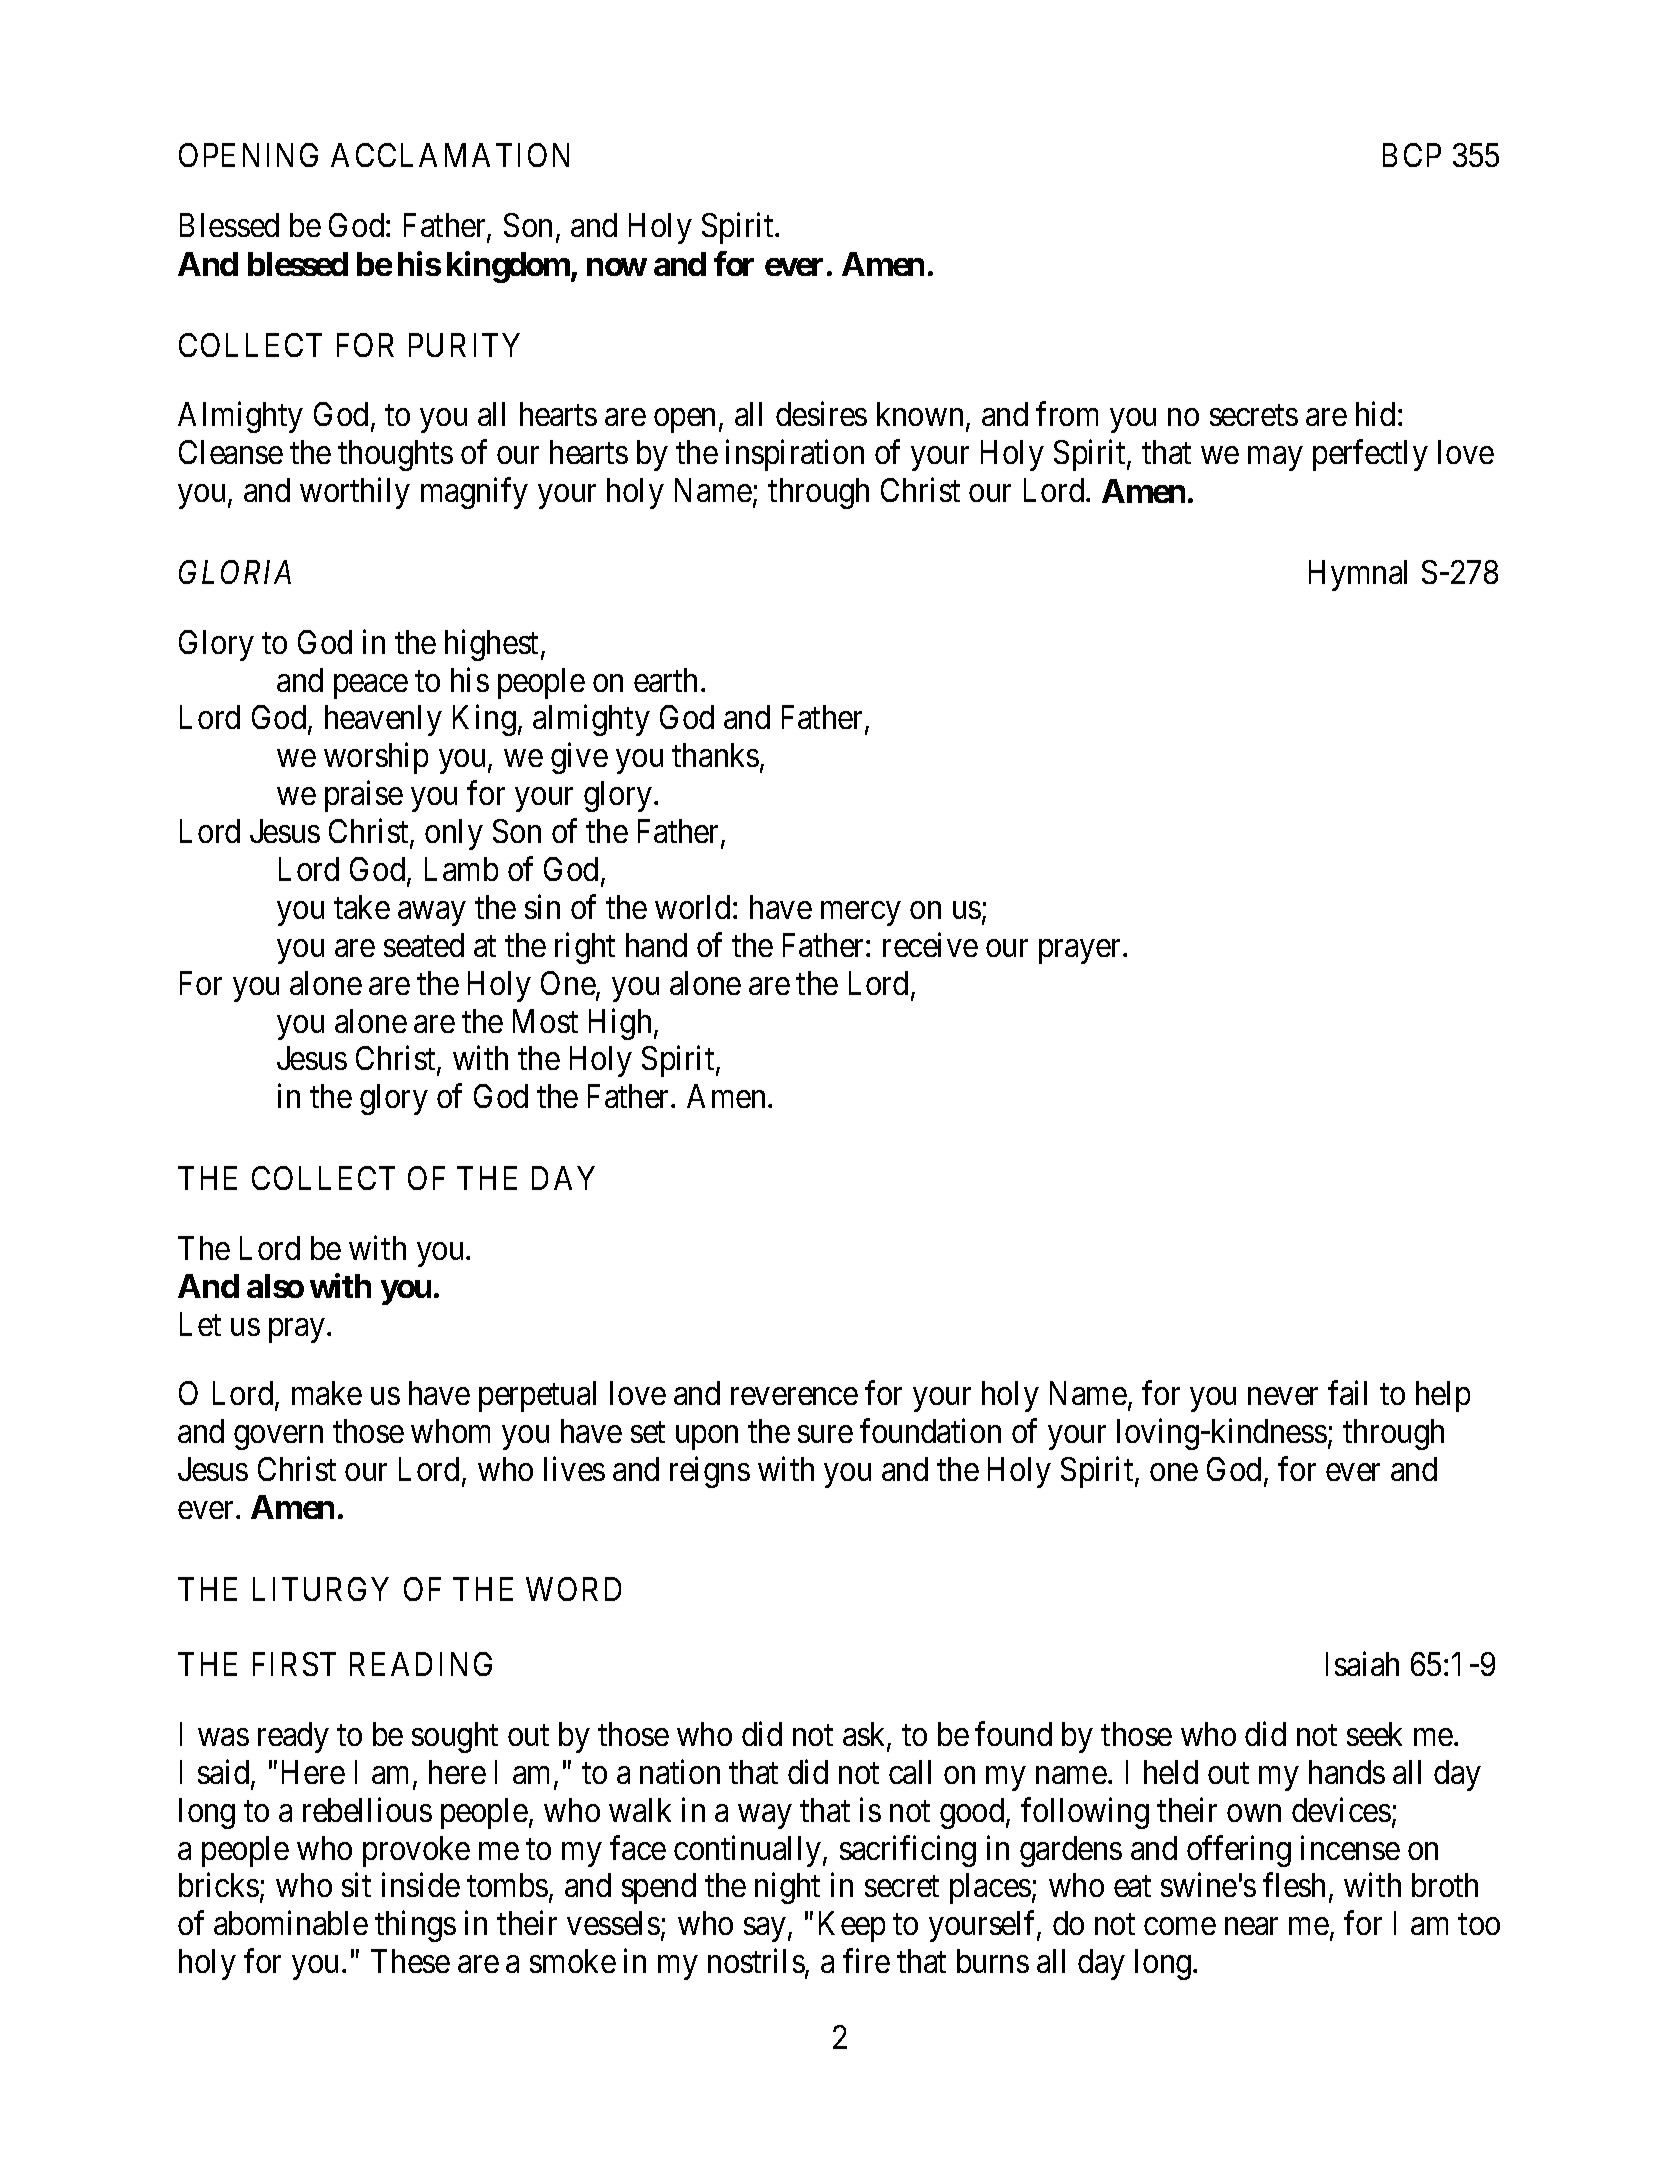 This image has width=1680, height=2174. Describe the element at coordinates (795, 455) in the image. I see `inspiration` at that location.
